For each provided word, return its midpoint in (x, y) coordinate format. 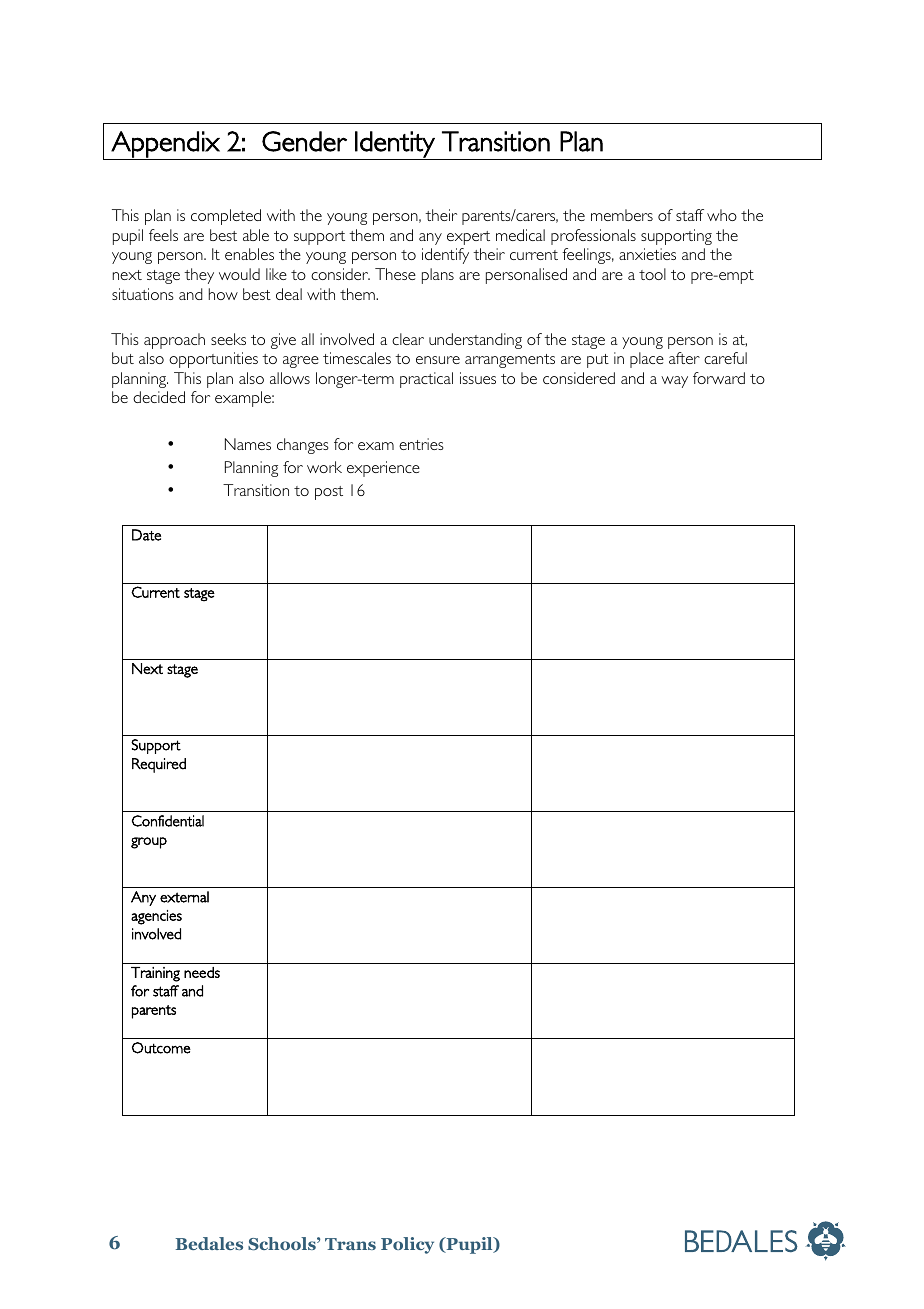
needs (202, 972)
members (622, 215)
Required (159, 765)
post (329, 493)
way (674, 382)
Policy (407, 1245)
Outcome (161, 1048)
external (184, 897)
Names (248, 444)
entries (421, 444)
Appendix (165, 145)
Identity (395, 145)
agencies (156, 917)
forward (719, 378)
